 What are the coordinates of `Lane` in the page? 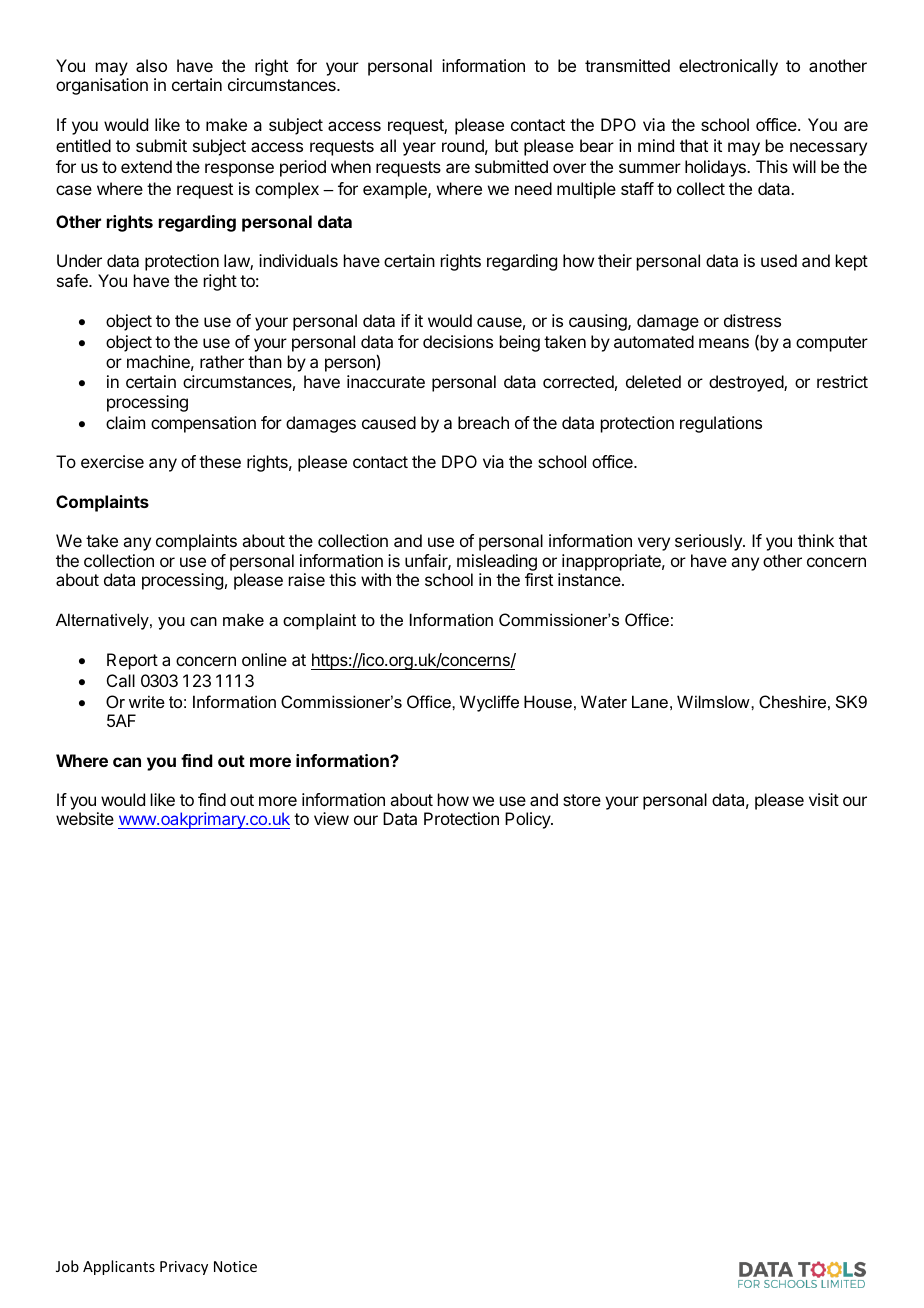 It's located at (650, 701).
